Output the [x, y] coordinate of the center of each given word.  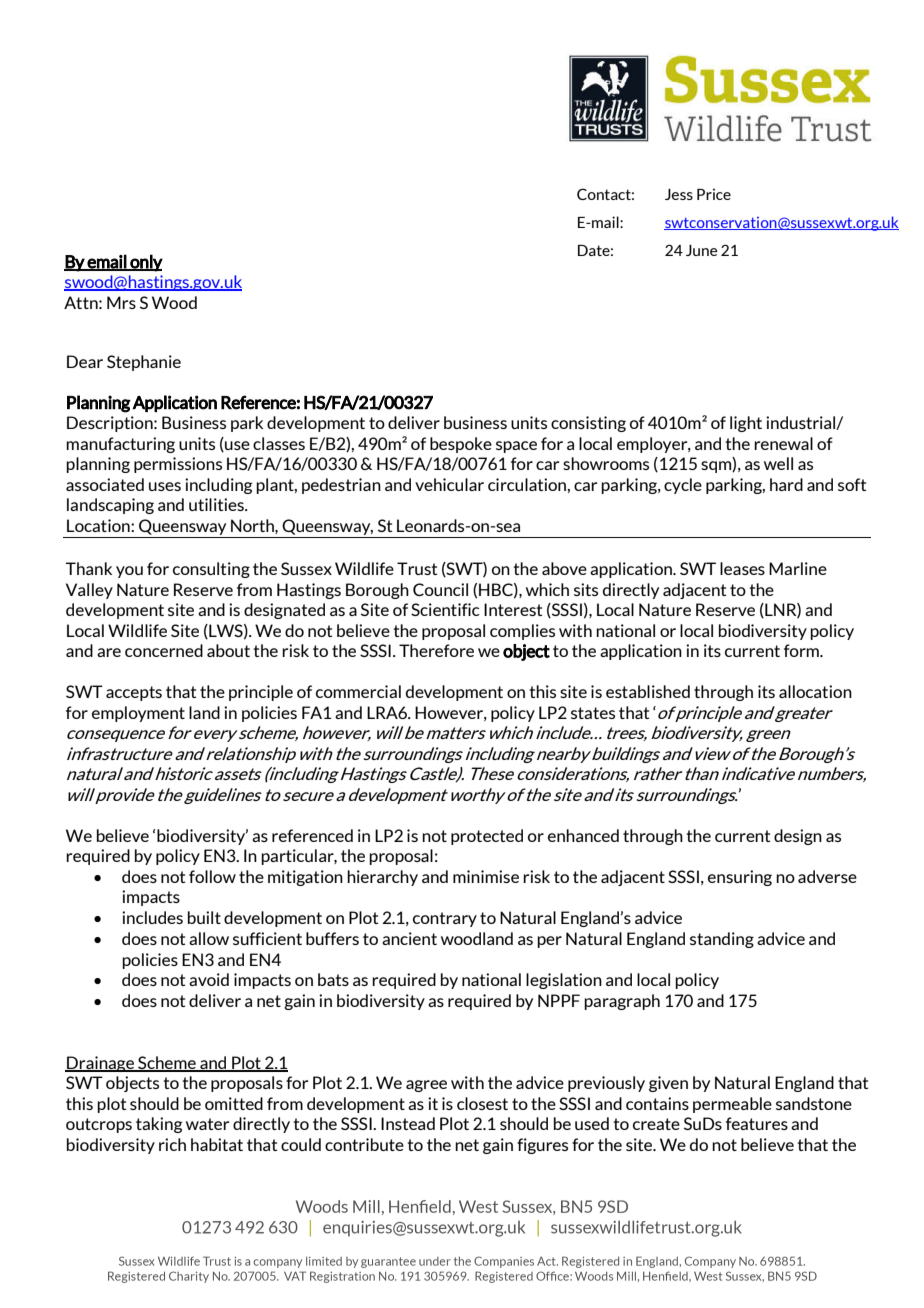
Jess [679, 194]
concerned [164, 650]
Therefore [436, 650]
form [802, 650]
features [757, 1123]
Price [714, 194]
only [145, 263]
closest [482, 1103]
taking [159, 1125]
